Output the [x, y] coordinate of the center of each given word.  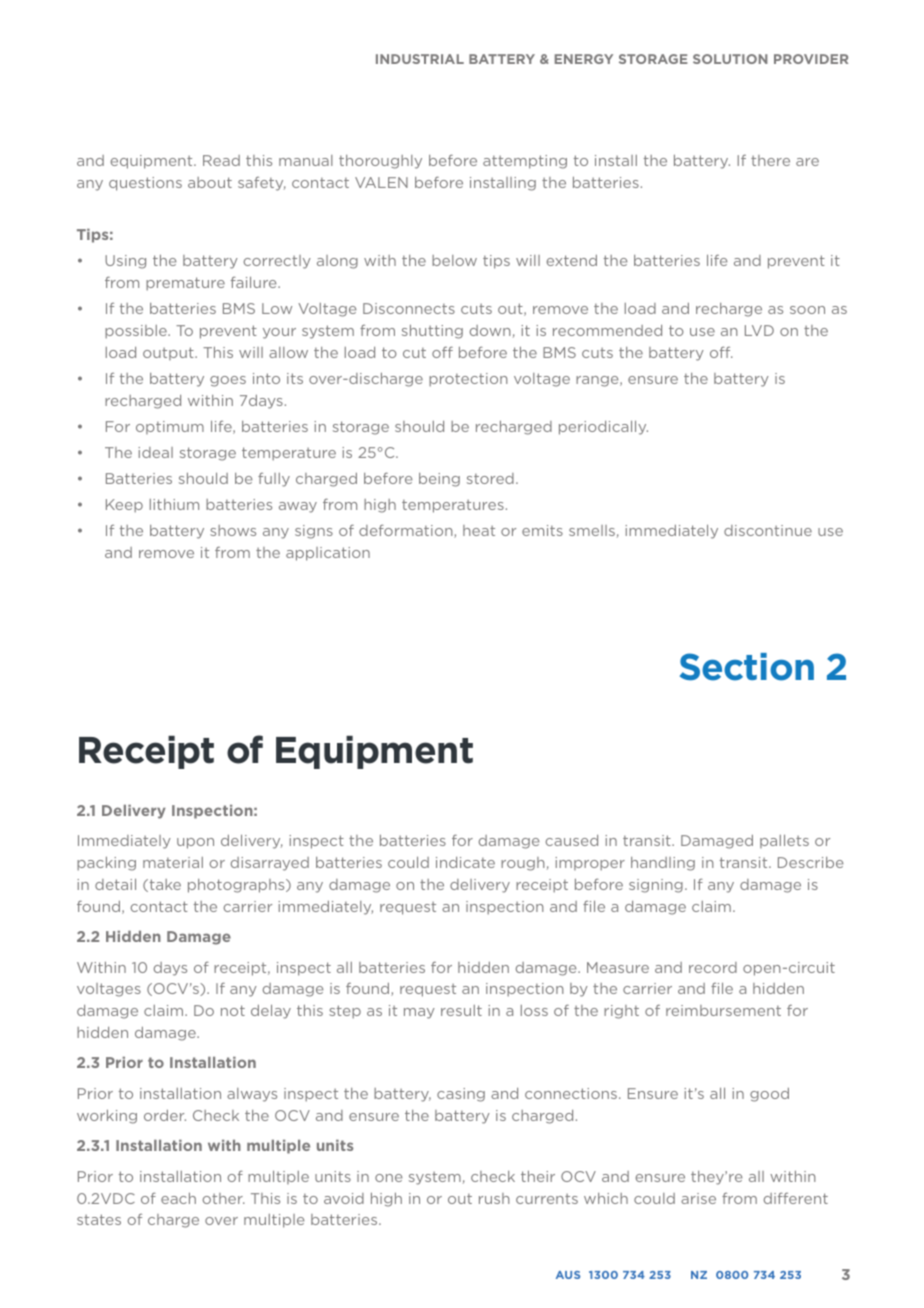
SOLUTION [730, 59]
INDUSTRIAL [420, 59]
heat [479, 530]
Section [747, 667]
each [178, 1198]
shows [233, 530]
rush [494, 1198]
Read [221, 160]
